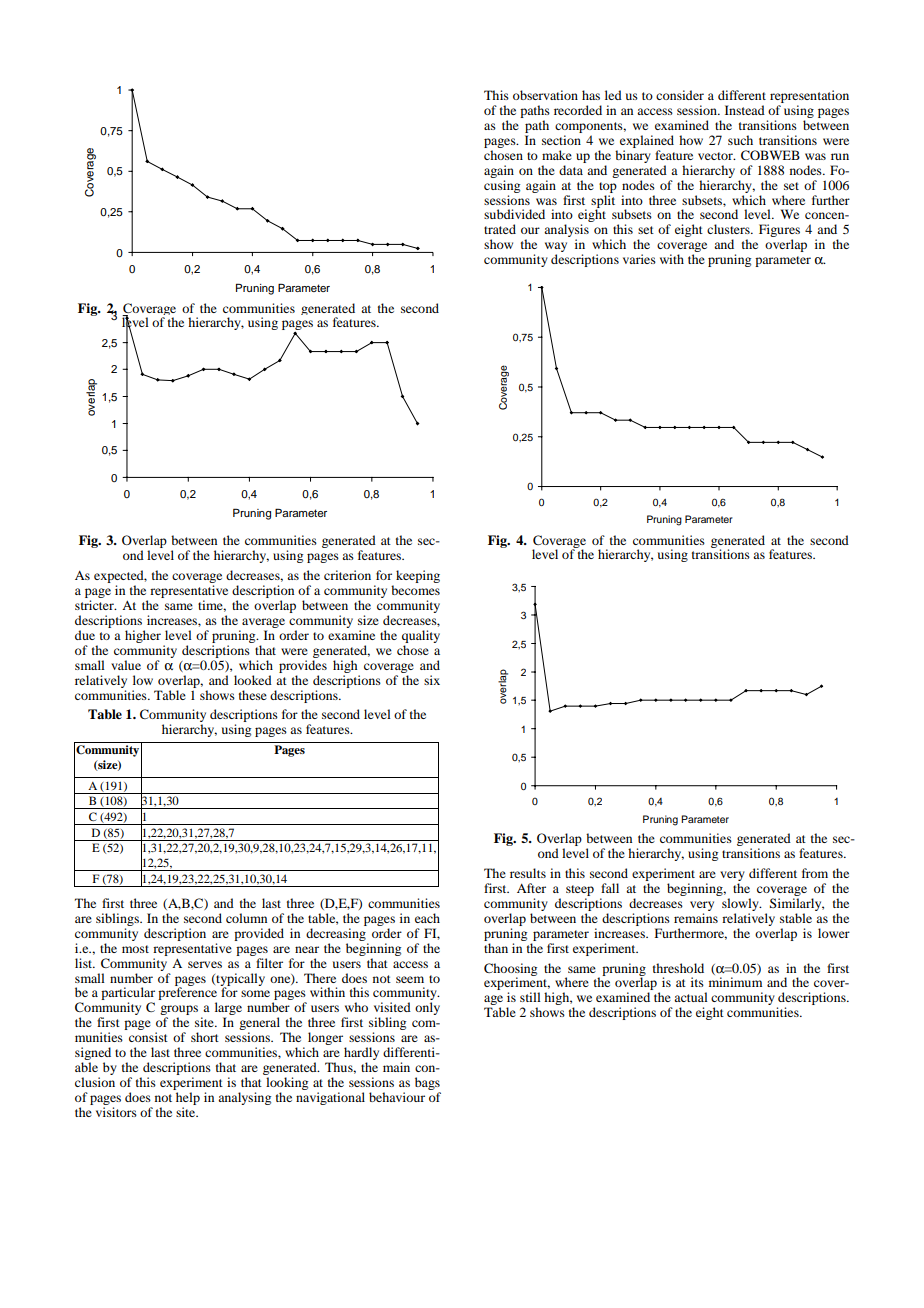  I want to click on criterion, so click(347, 575).
